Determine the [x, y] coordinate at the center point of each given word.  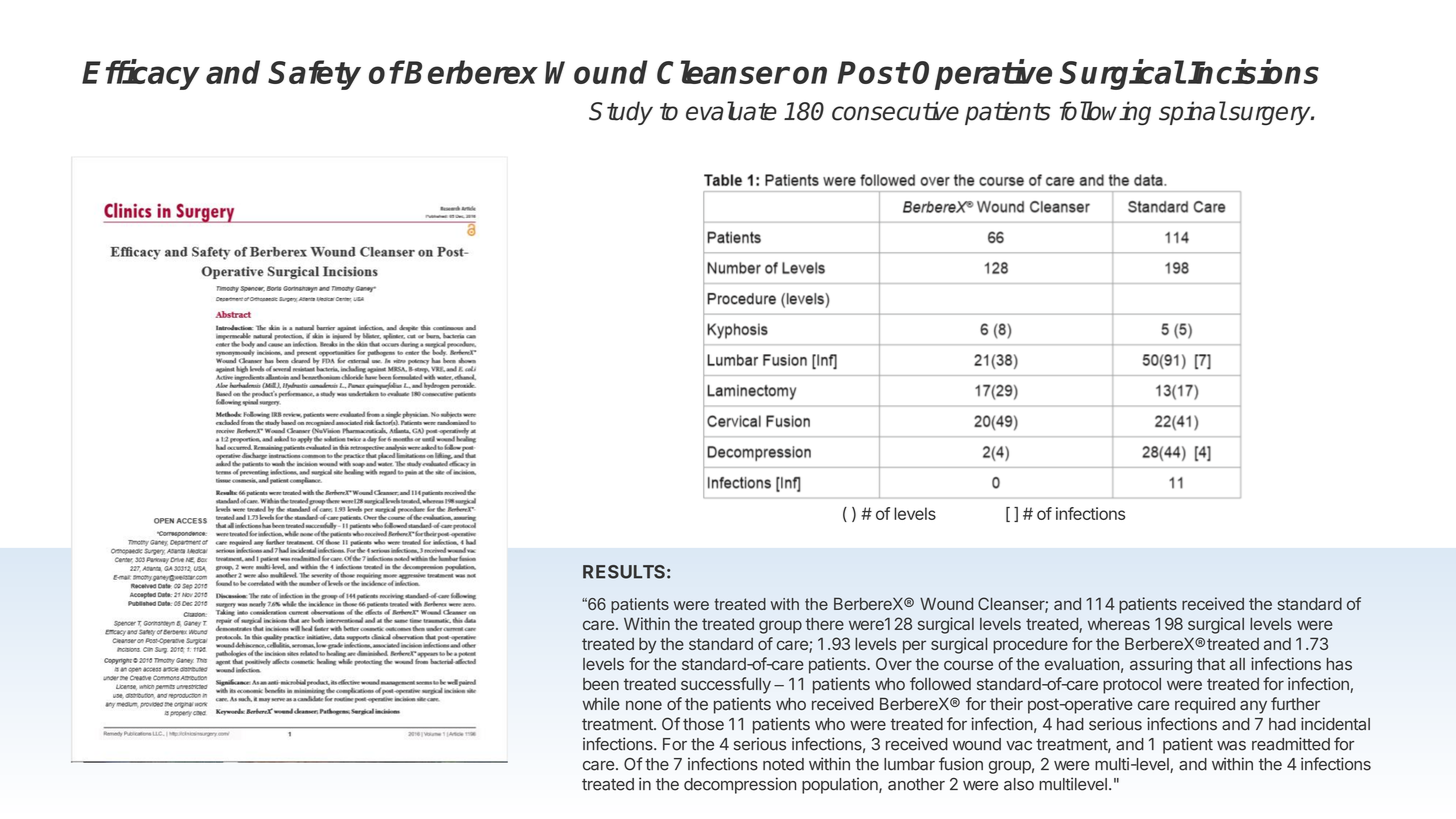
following [1105, 113]
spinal [1192, 113]
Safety [314, 75]
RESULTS [624, 572]
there [824, 624]
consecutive [895, 111]
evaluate [731, 111]
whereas [1119, 624]
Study [621, 113]
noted [783, 764]
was [1231, 746]
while [601, 703]
